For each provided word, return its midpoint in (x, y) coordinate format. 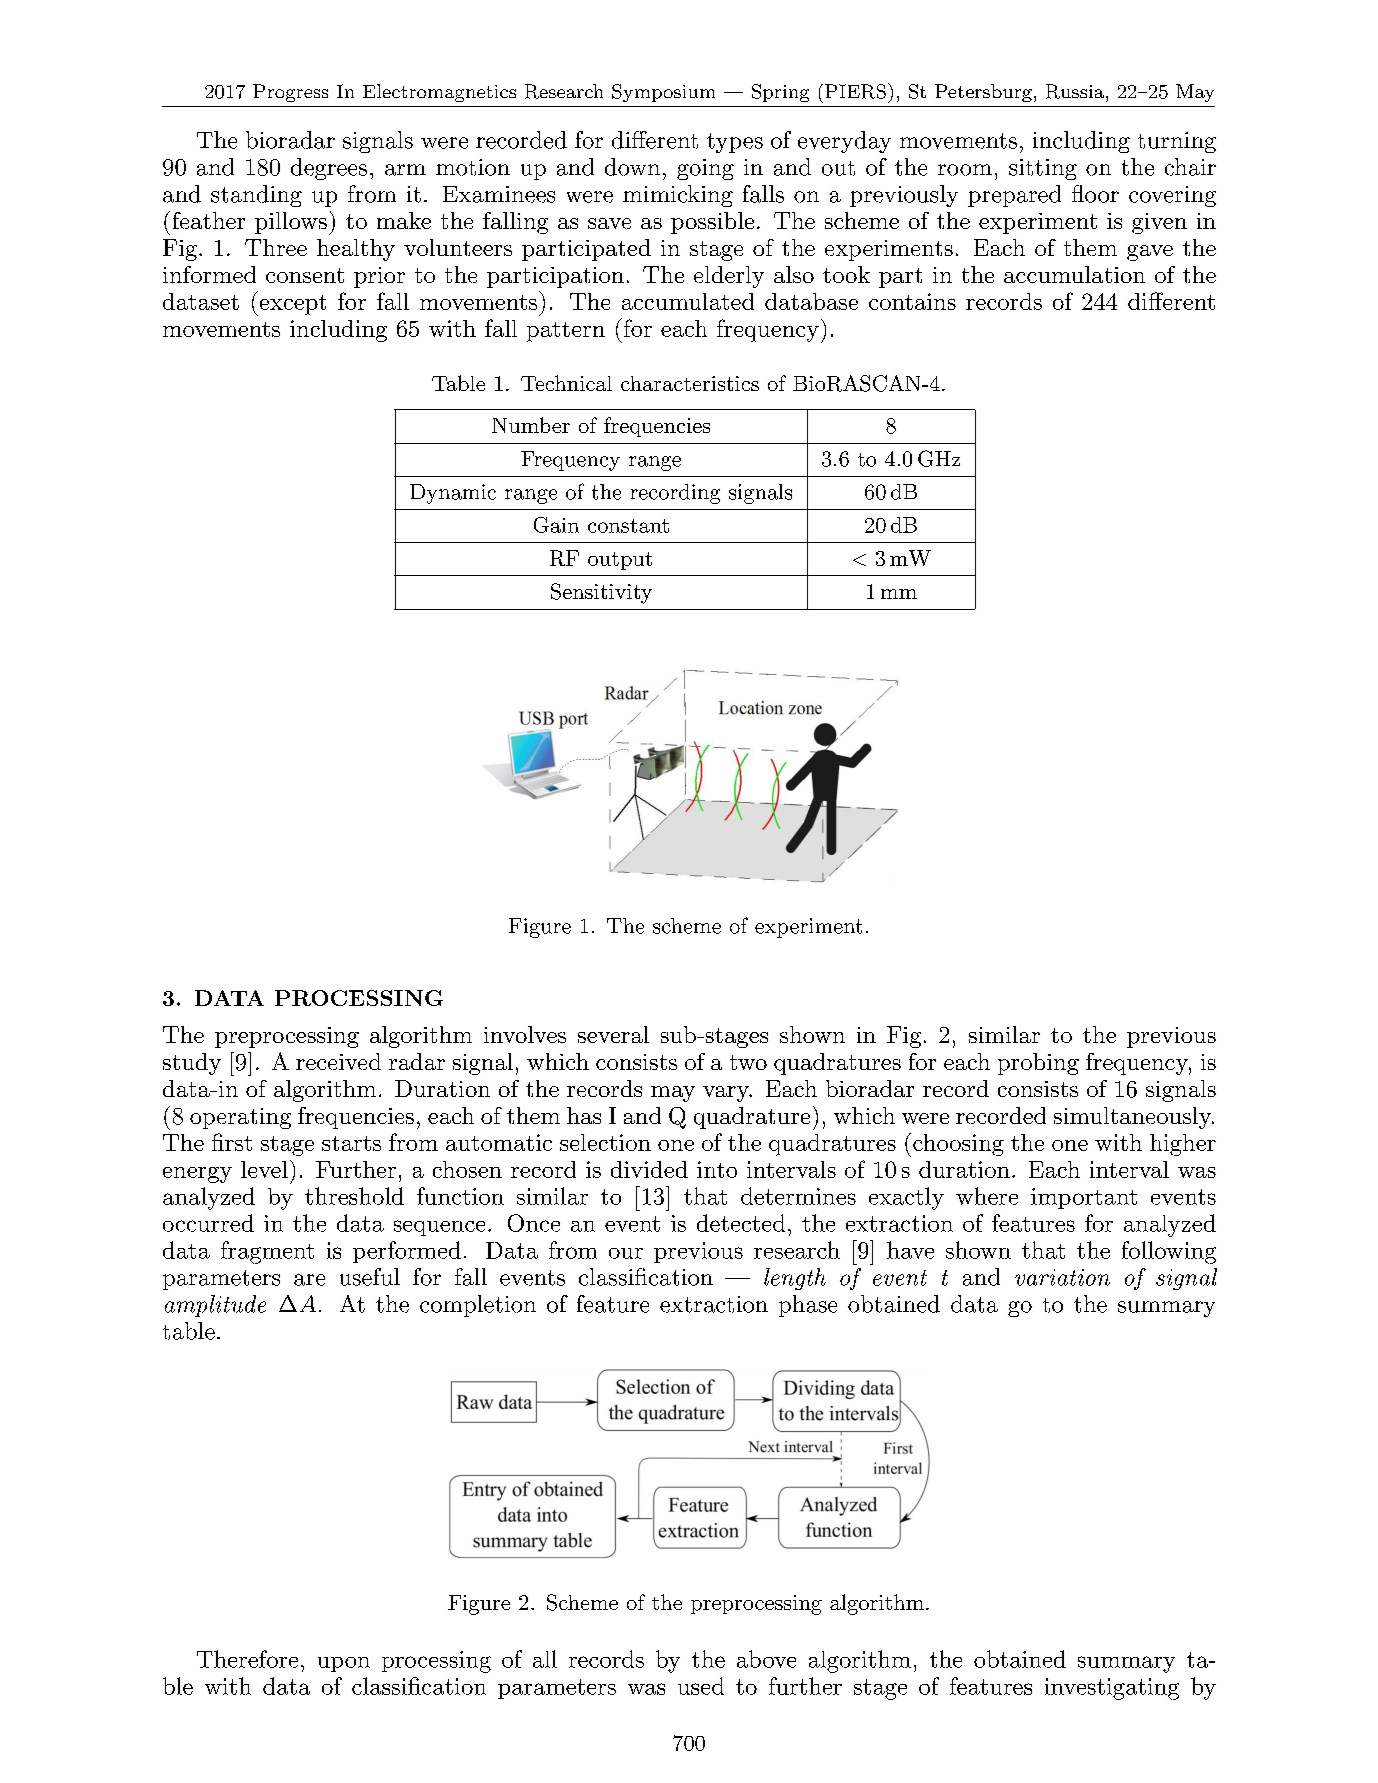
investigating (1112, 1689)
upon (344, 1664)
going (705, 169)
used (701, 1686)
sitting (1043, 169)
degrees (329, 169)
